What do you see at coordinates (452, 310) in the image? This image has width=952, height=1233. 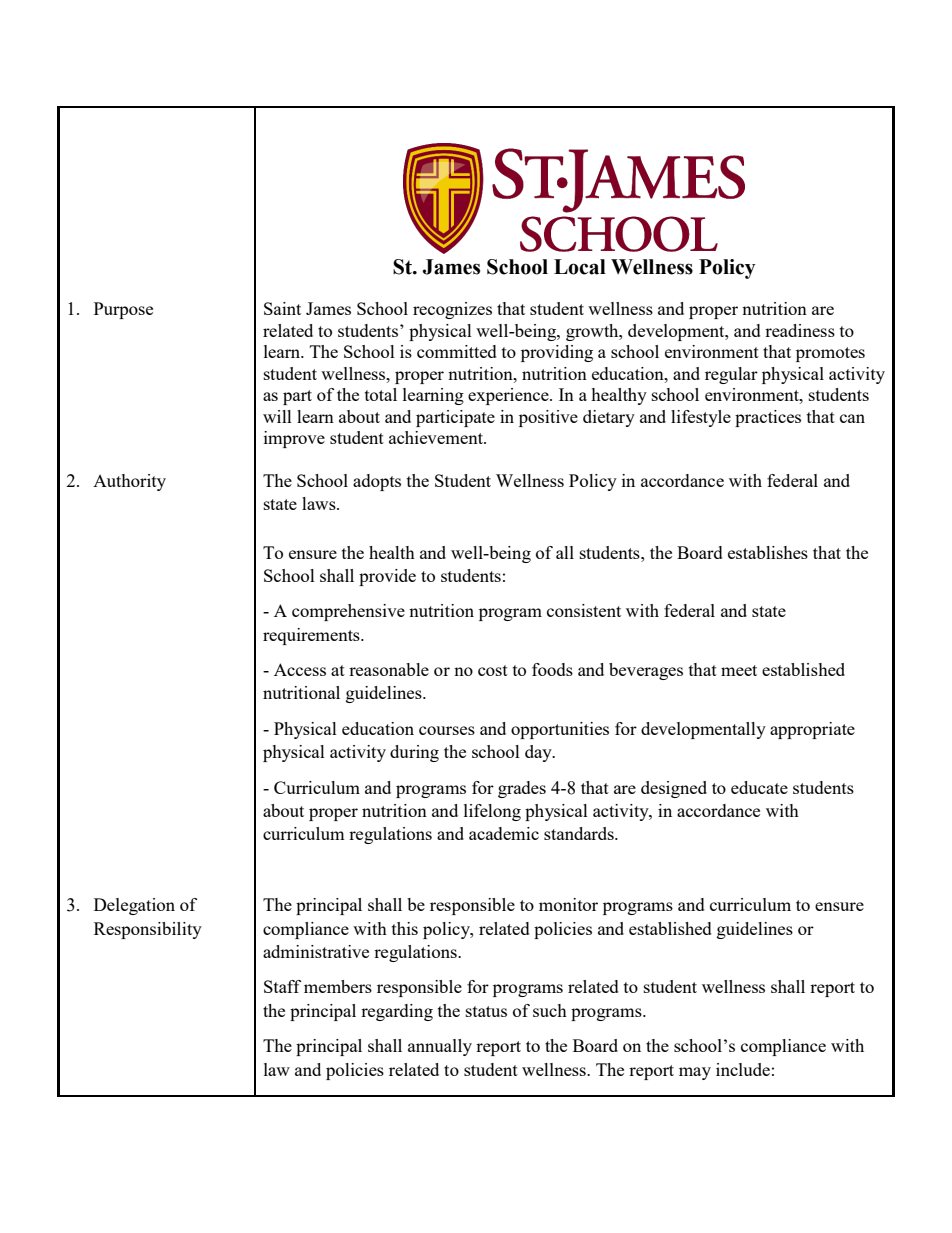 I see `recognizes` at bounding box center [452, 310].
